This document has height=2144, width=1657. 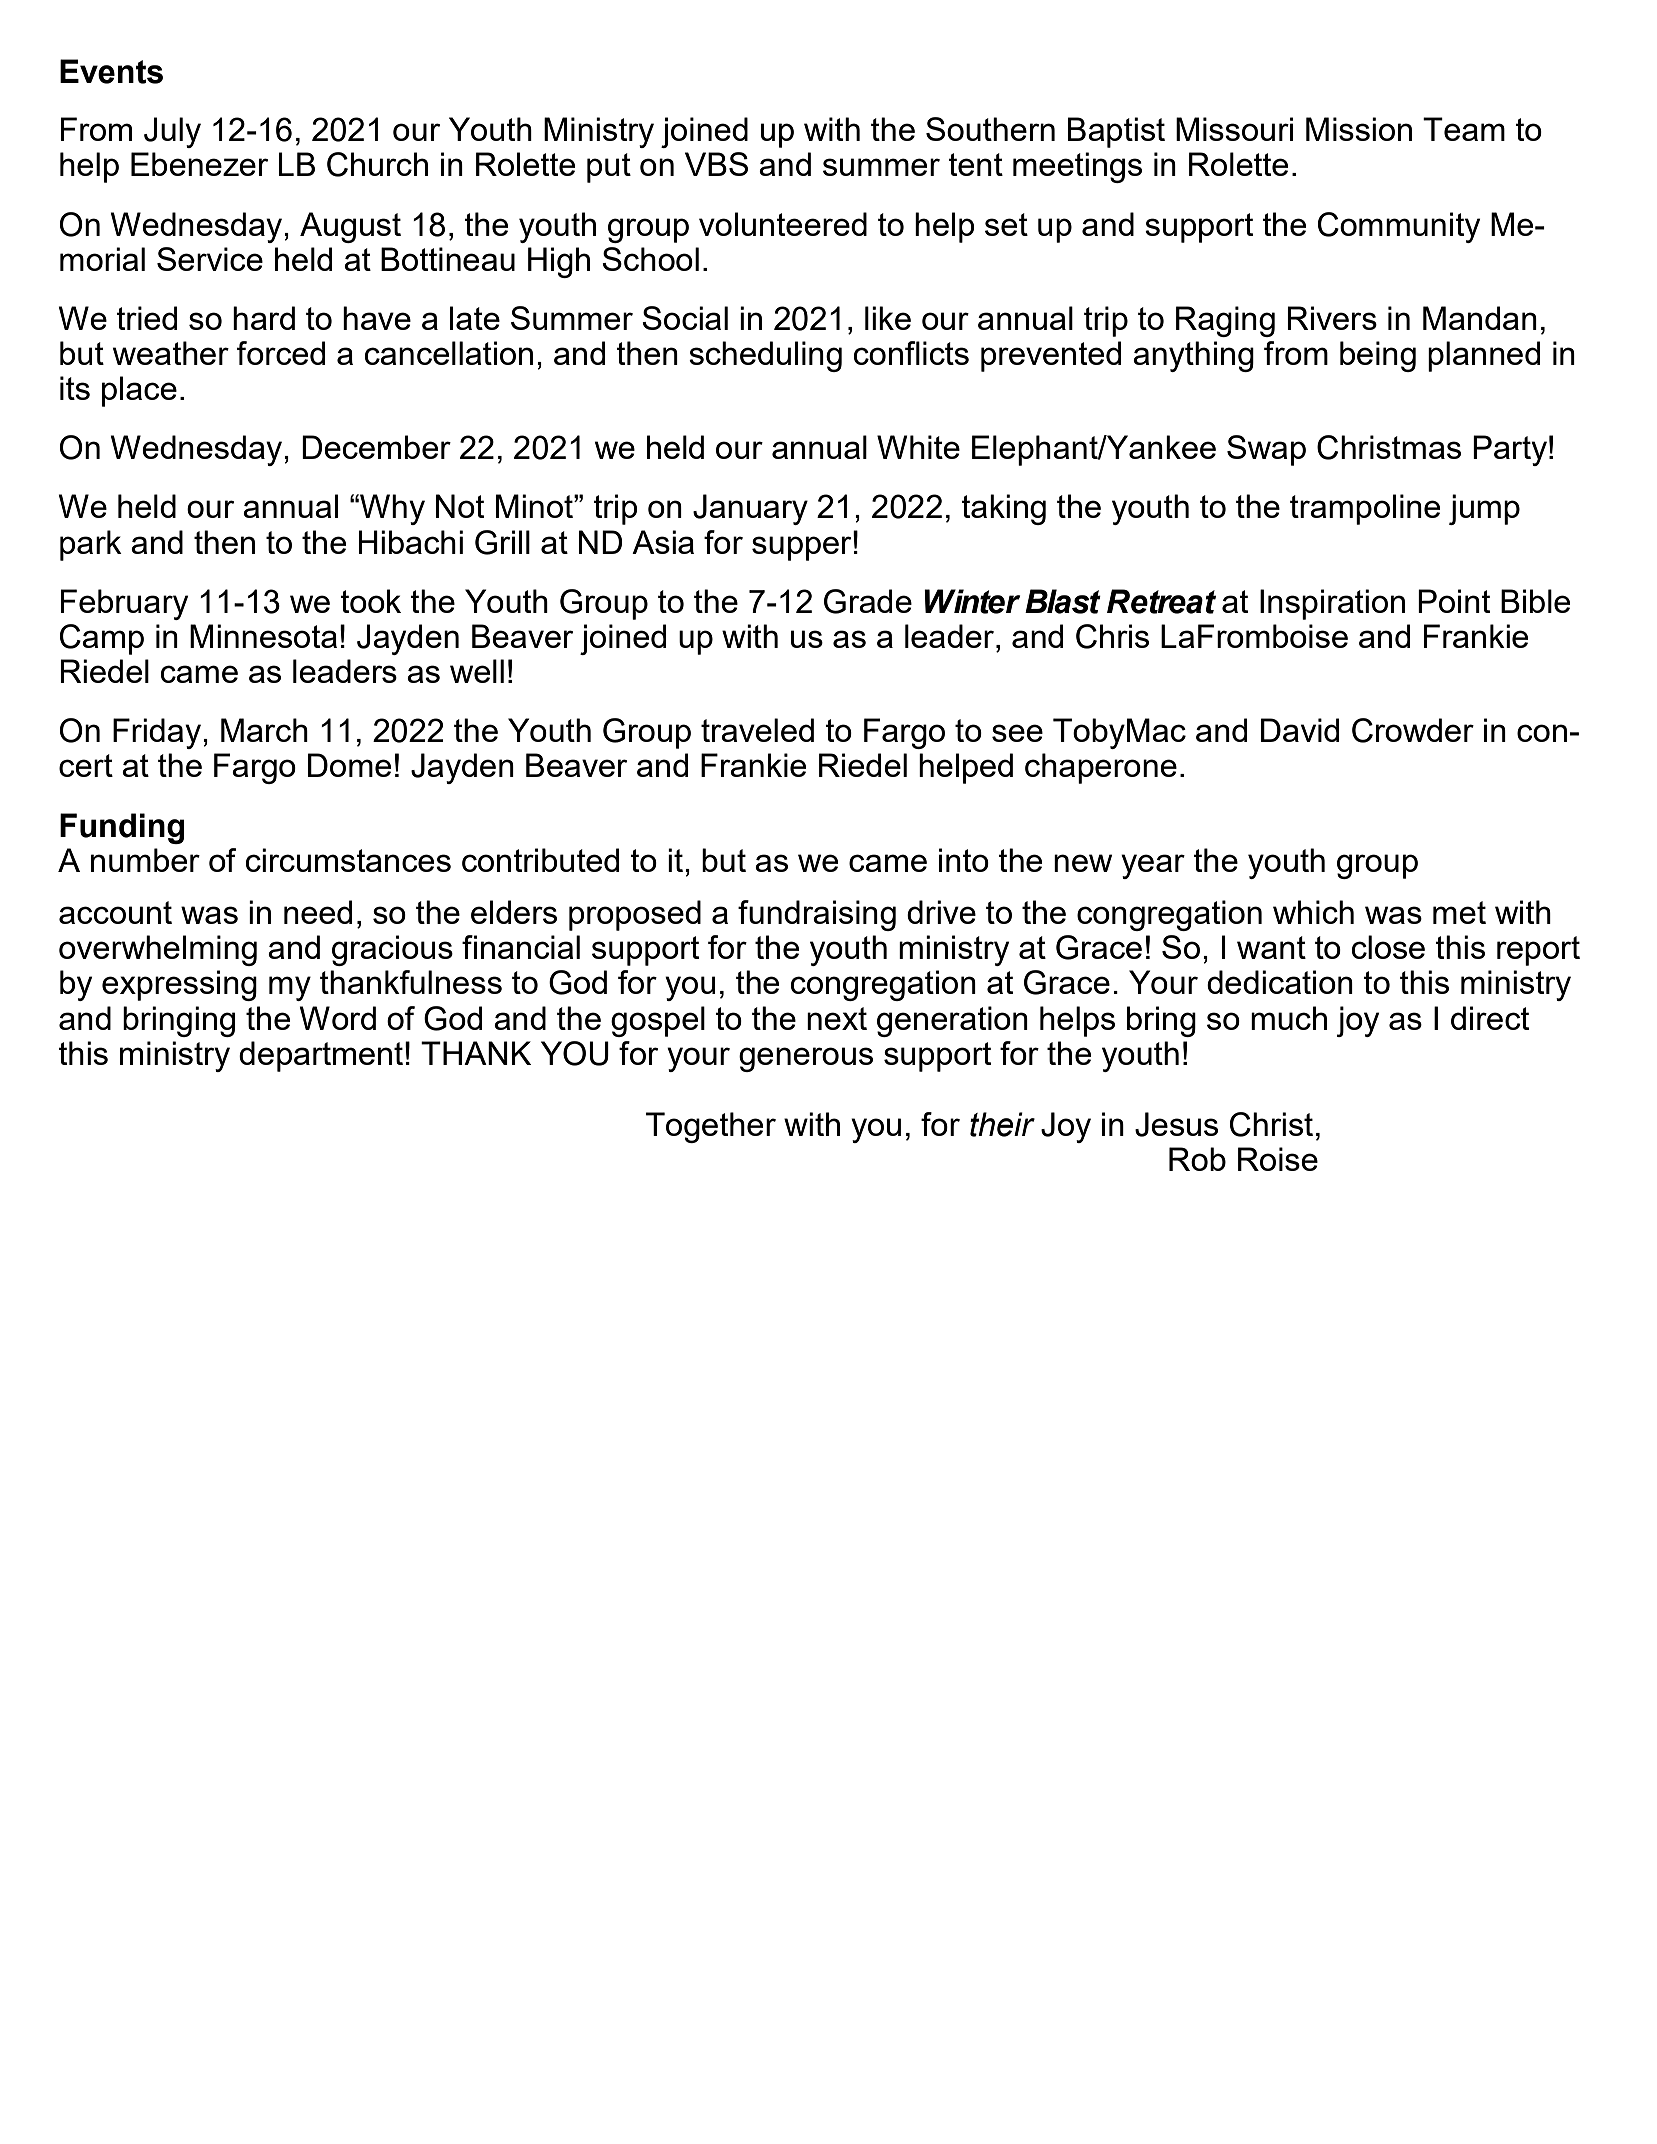 What do you see at coordinates (338, 1018) in the document?
I see `Word` at bounding box center [338, 1018].
